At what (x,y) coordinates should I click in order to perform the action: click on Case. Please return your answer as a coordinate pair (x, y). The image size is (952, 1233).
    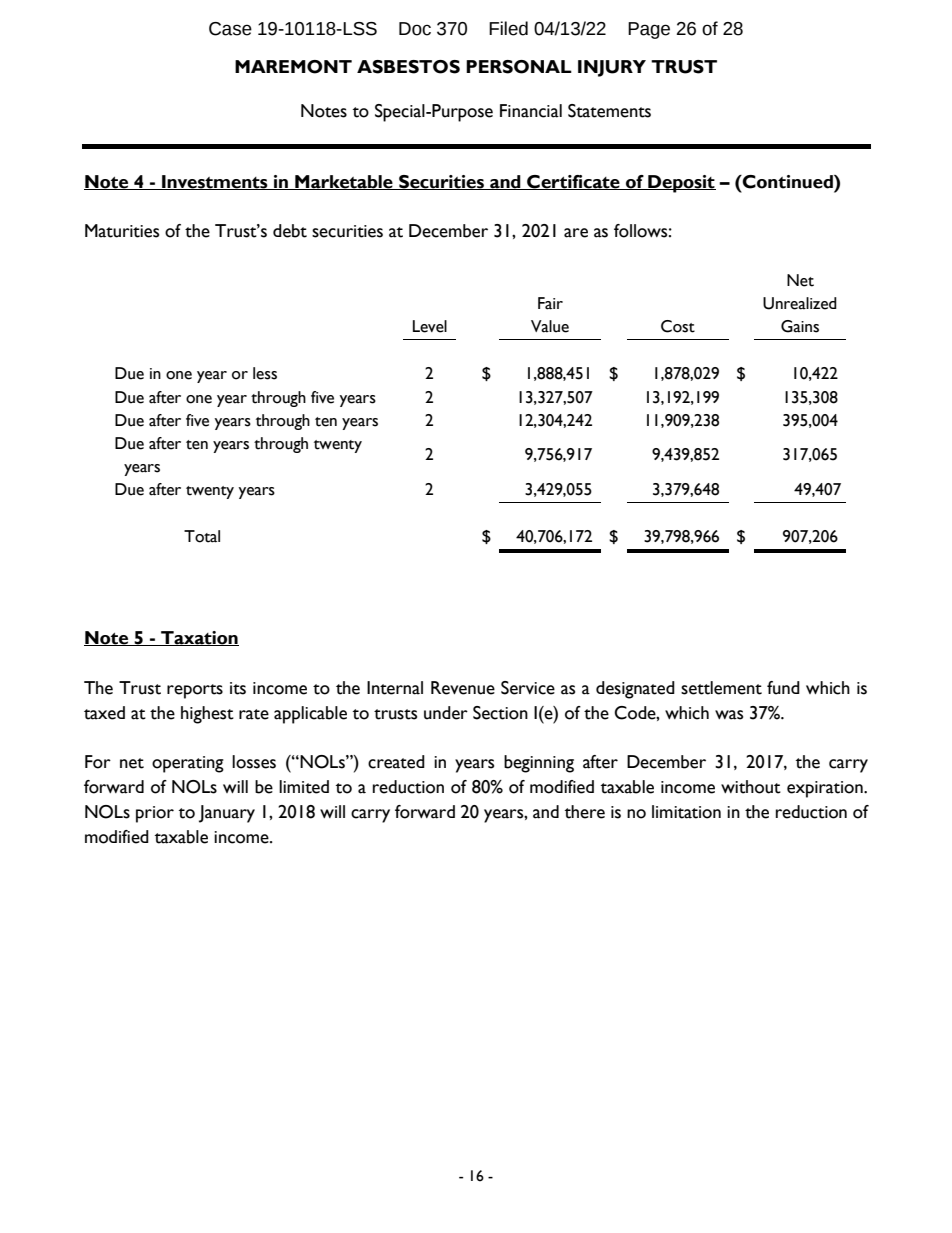
    Looking at the image, I should click on (230, 29).
